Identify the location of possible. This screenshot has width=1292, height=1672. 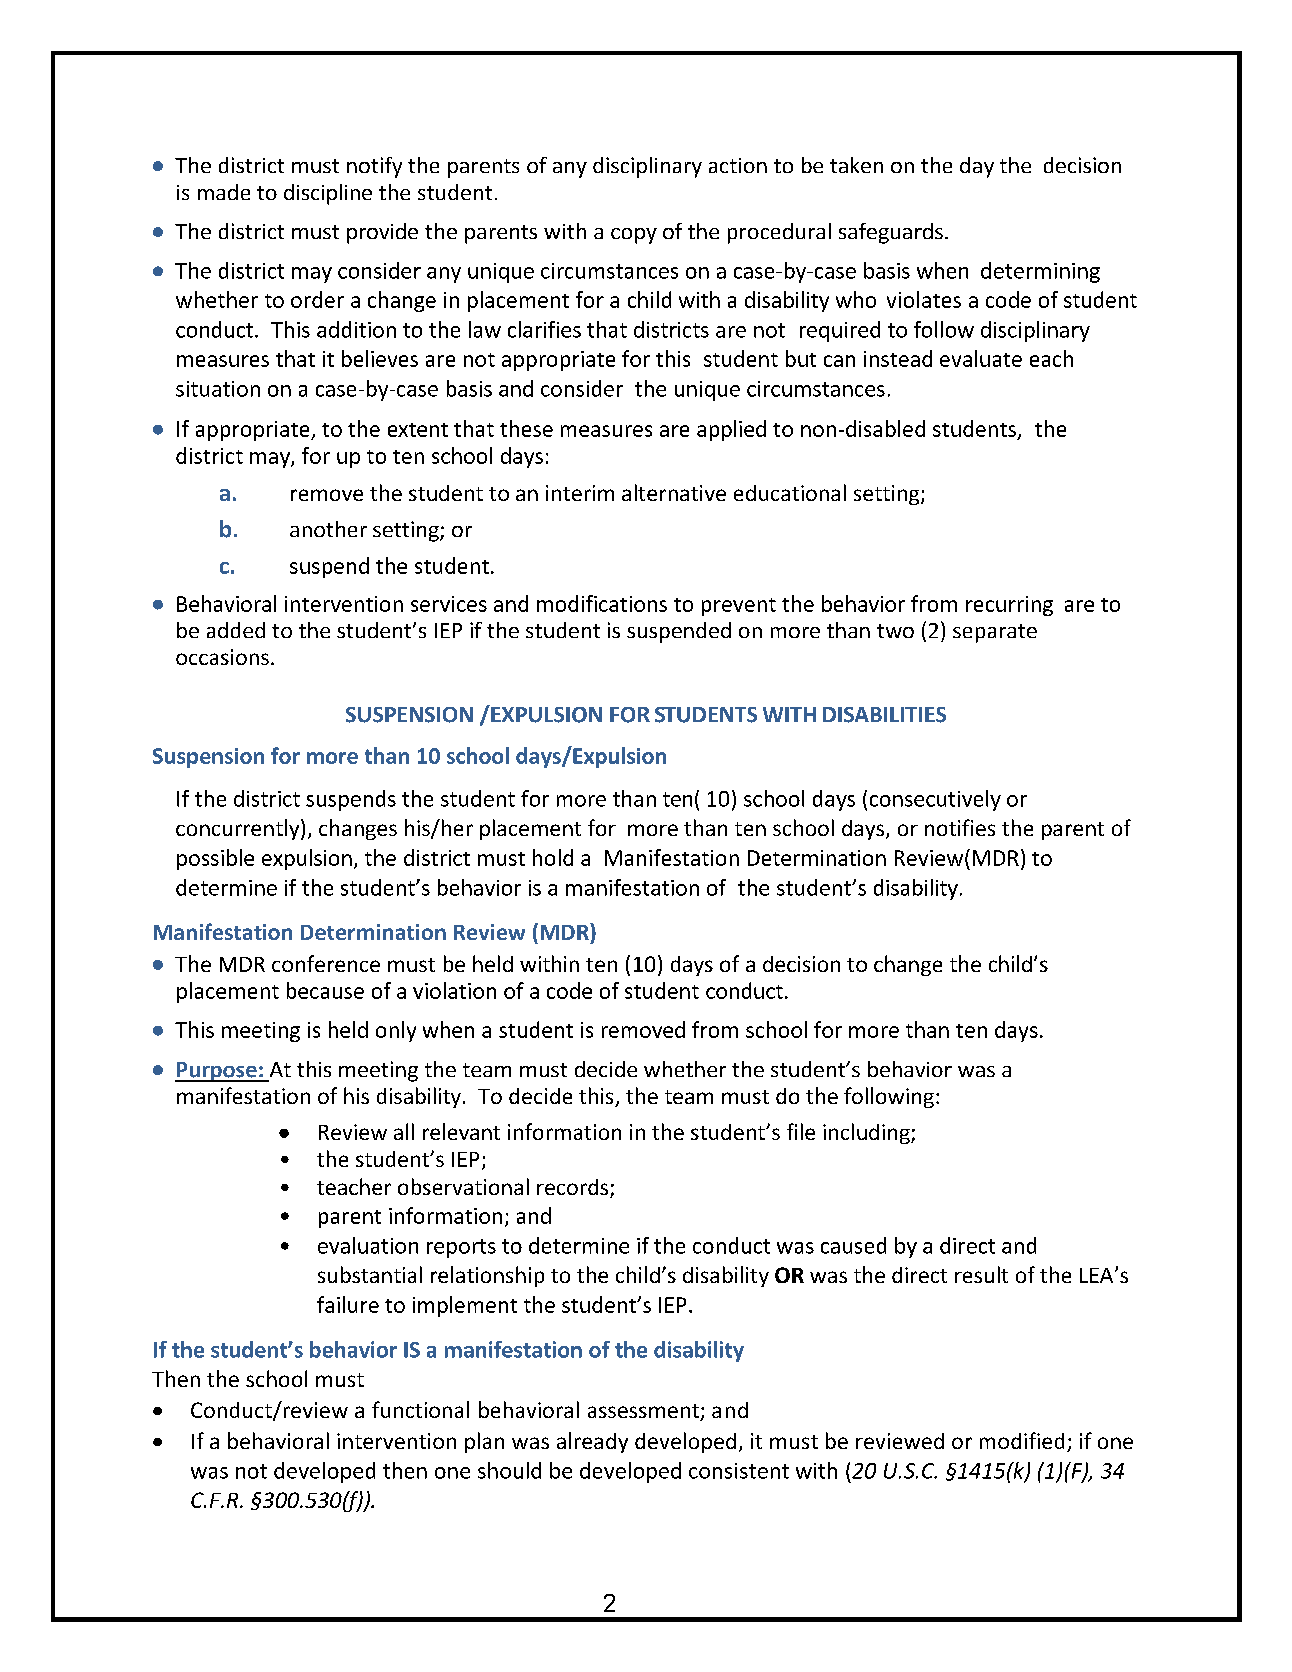
(215, 859).
